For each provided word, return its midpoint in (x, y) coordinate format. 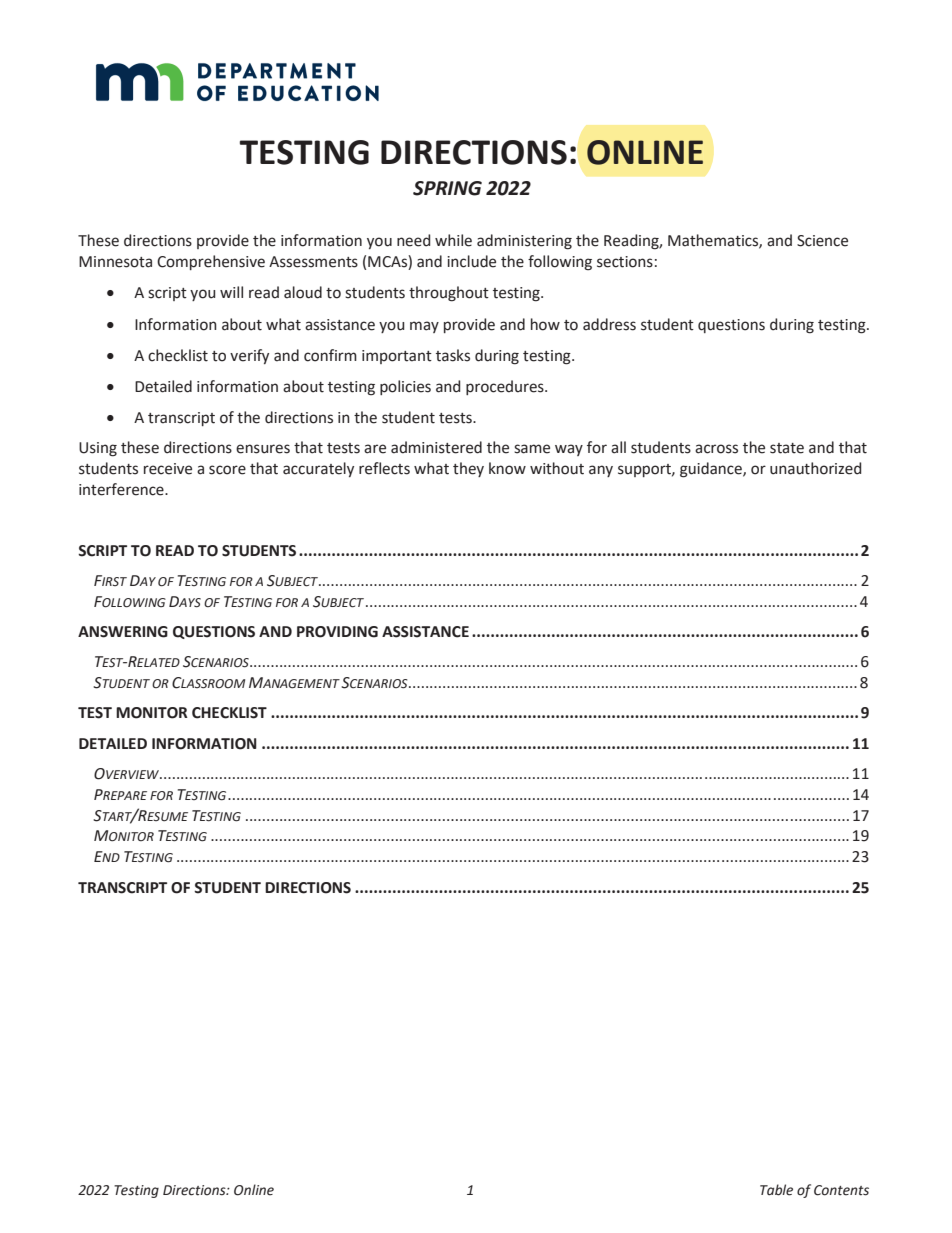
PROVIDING (337, 632)
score (227, 470)
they (468, 469)
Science (822, 241)
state (787, 448)
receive (168, 469)
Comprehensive (211, 262)
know (507, 468)
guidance (712, 470)
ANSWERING (123, 632)
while (453, 240)
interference (122, 489)
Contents (841, 1190)
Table (776, 1190)
